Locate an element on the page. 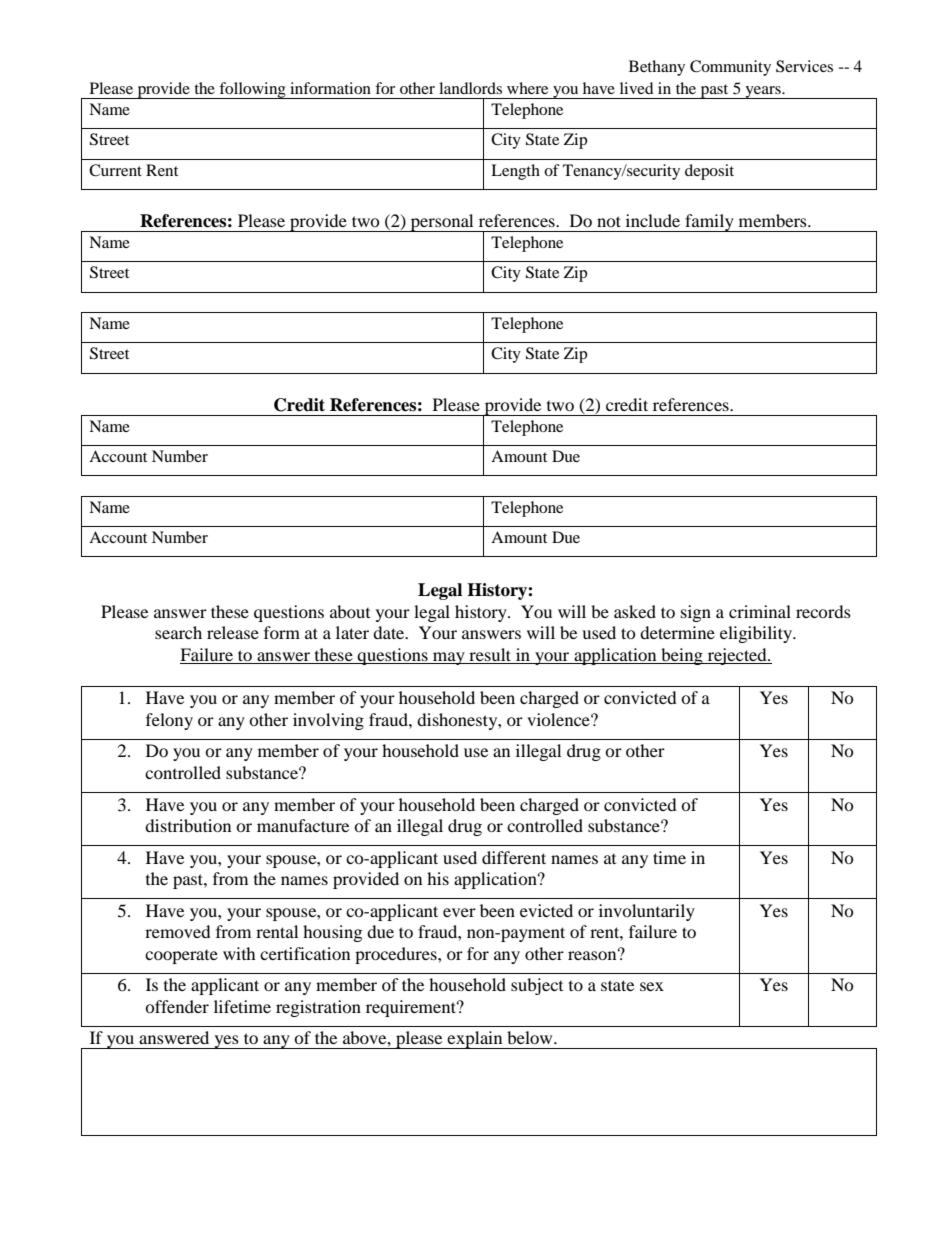  personal is located at coordinates (442, 223).
